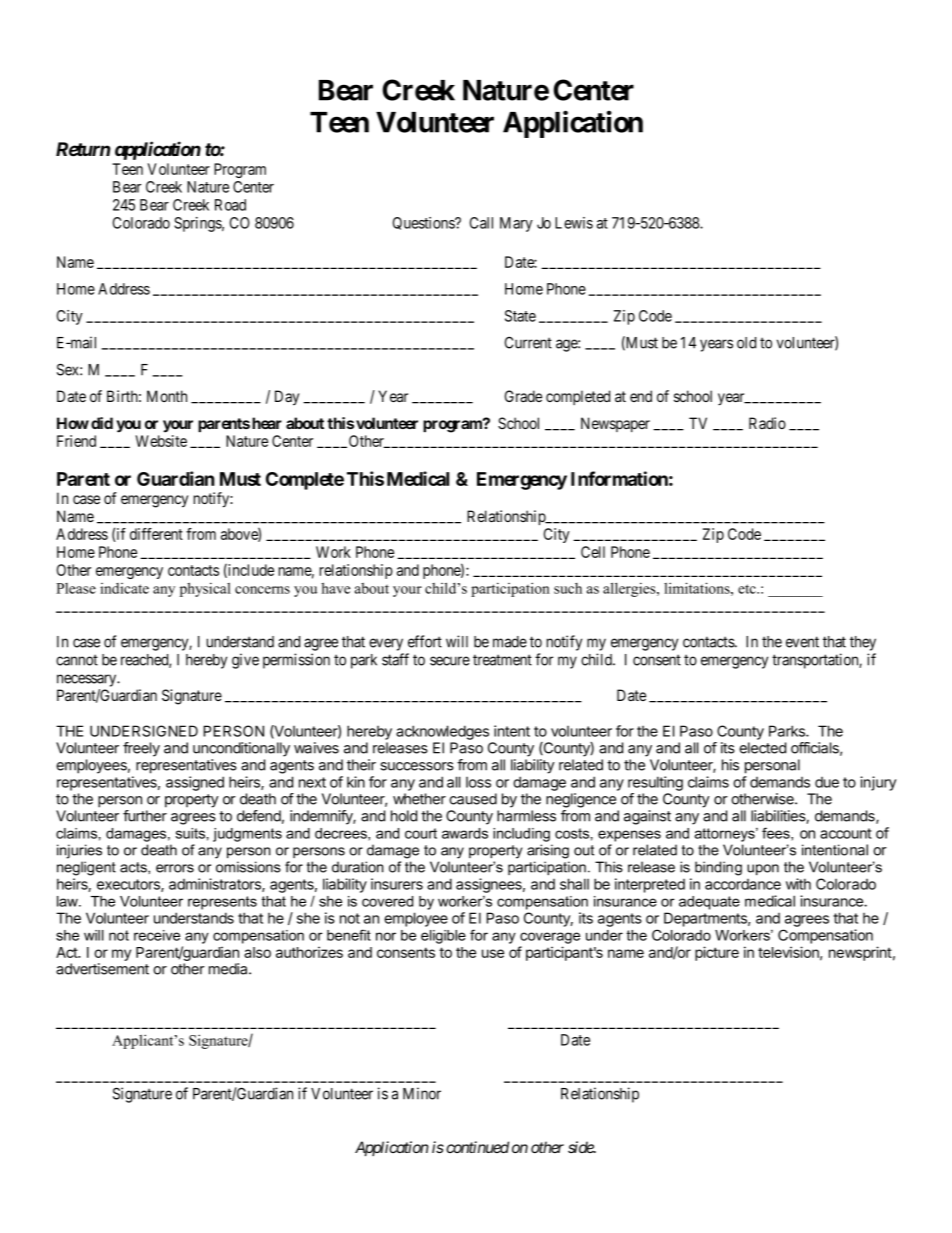 The image size is (952, 1233). What do you see at coordinates (230, 205) in the screenshot?
I see `Road` at bounding box center [230, 205].
